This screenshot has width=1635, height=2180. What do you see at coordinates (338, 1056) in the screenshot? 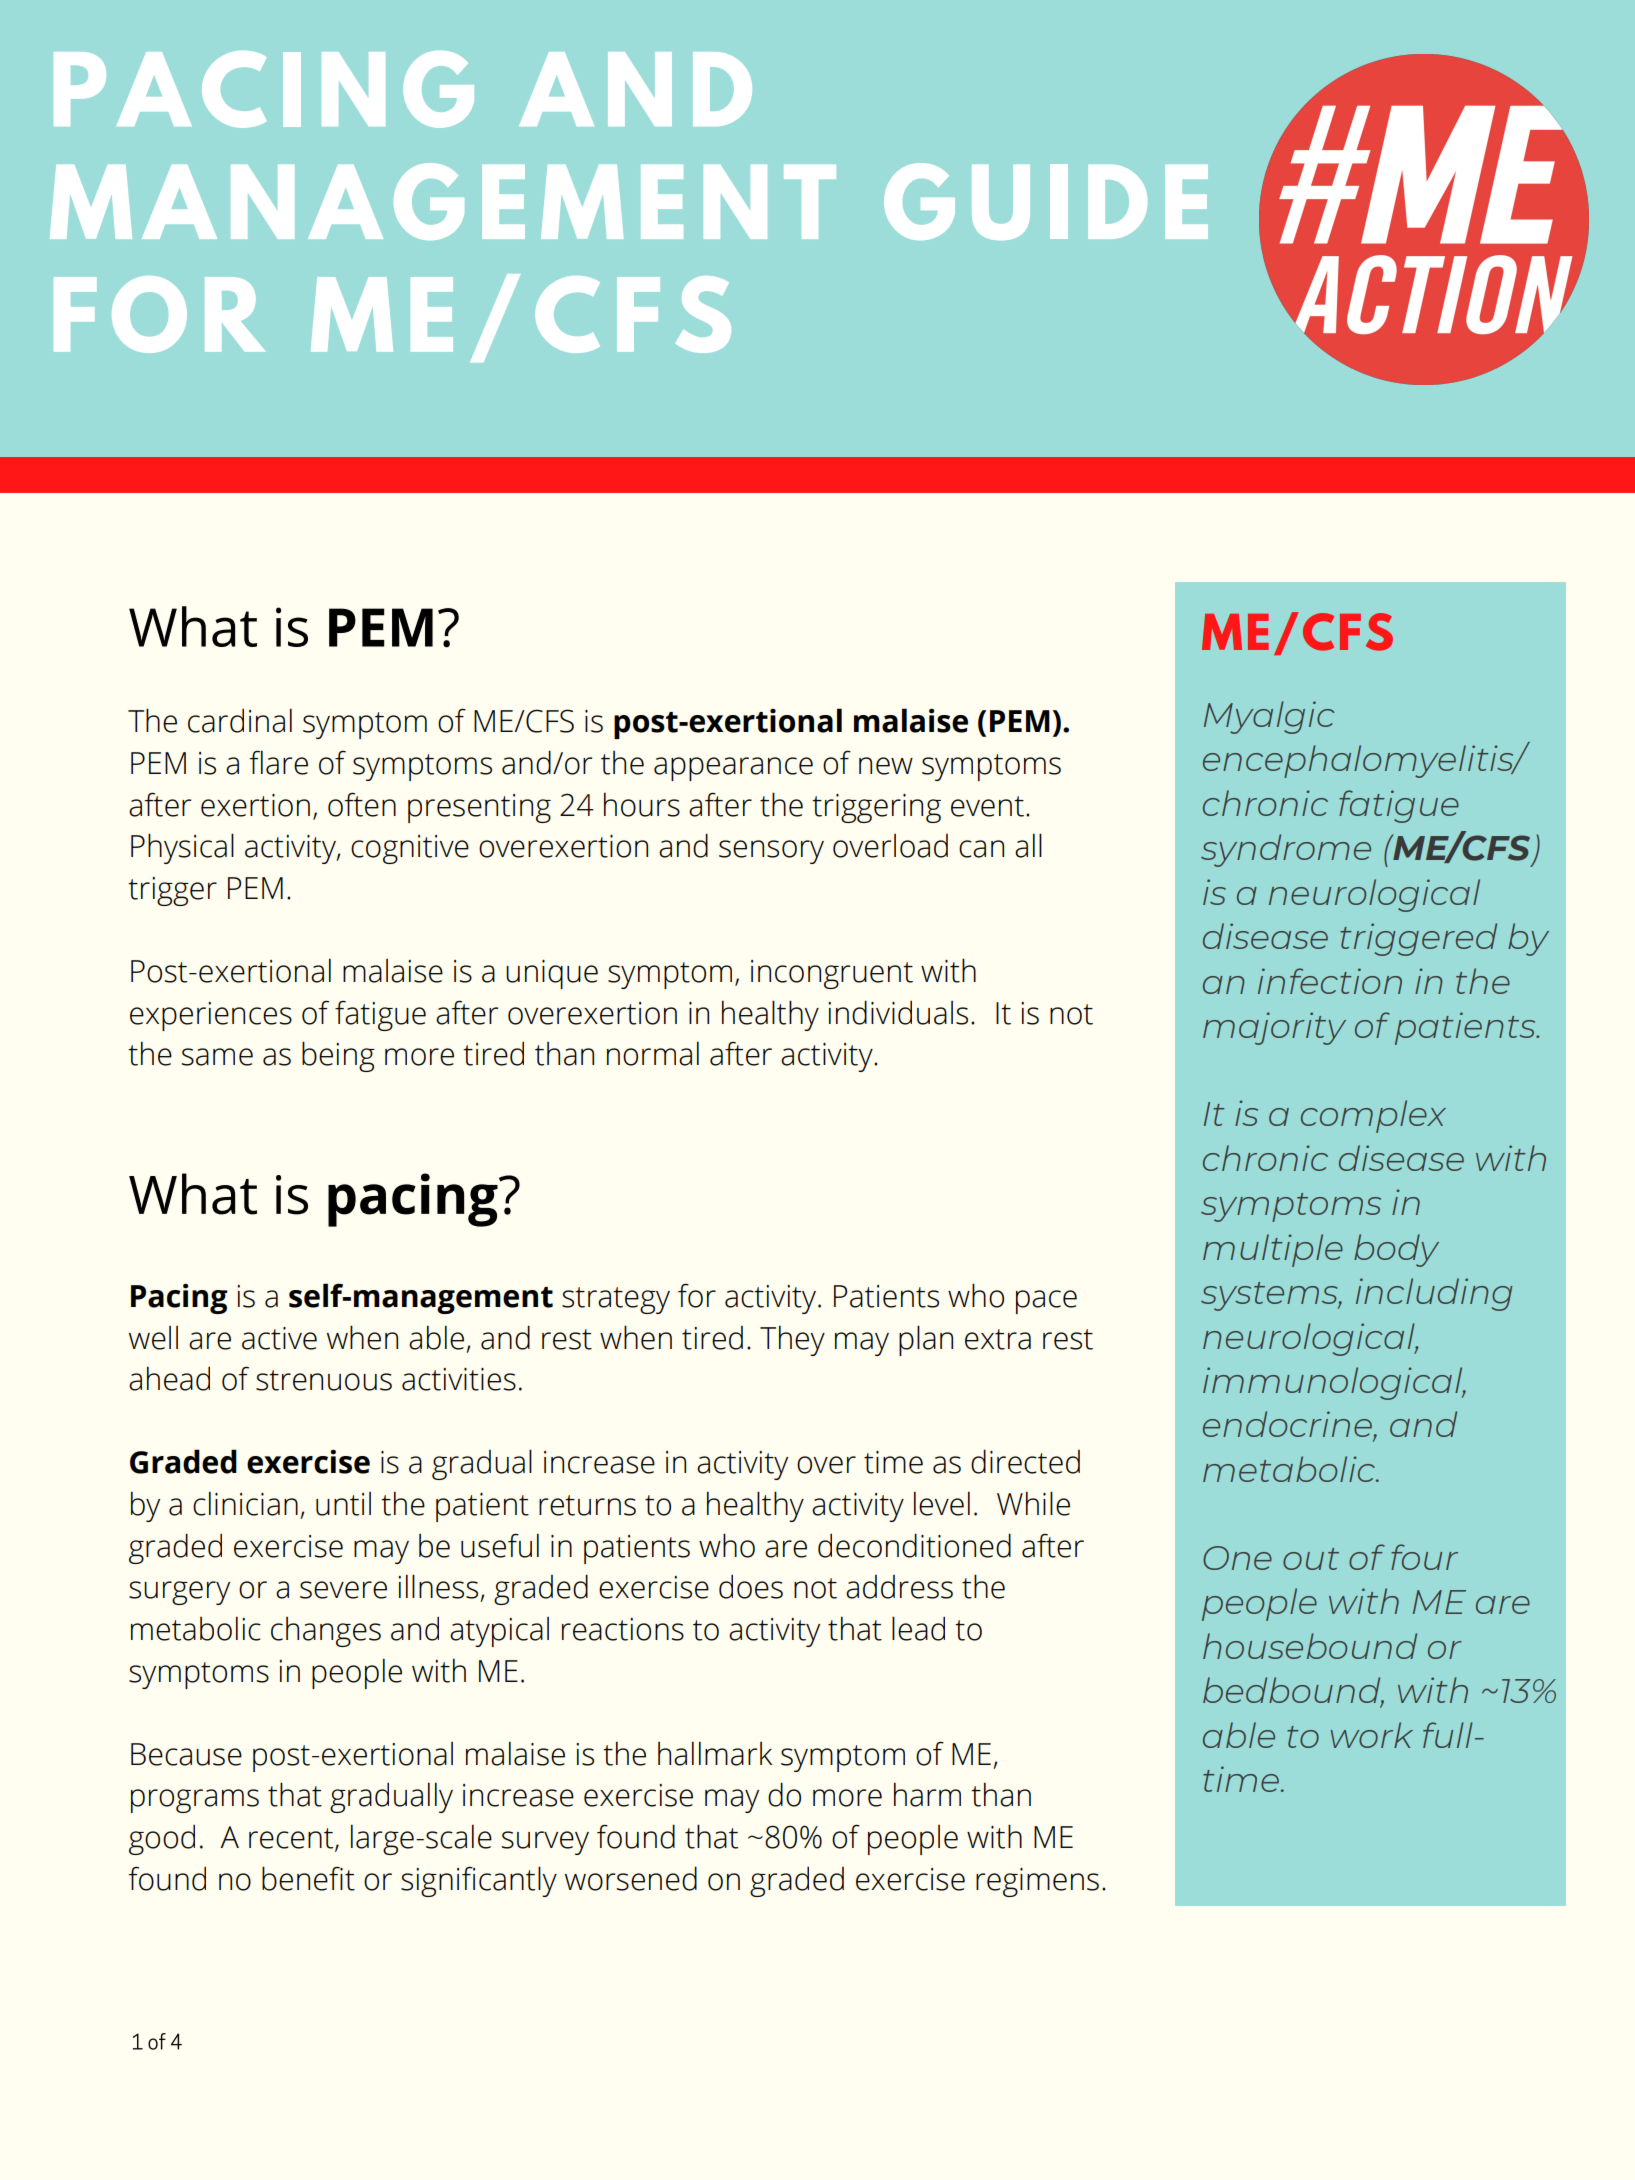
I see `being` at bounding box center [338, 1056].
